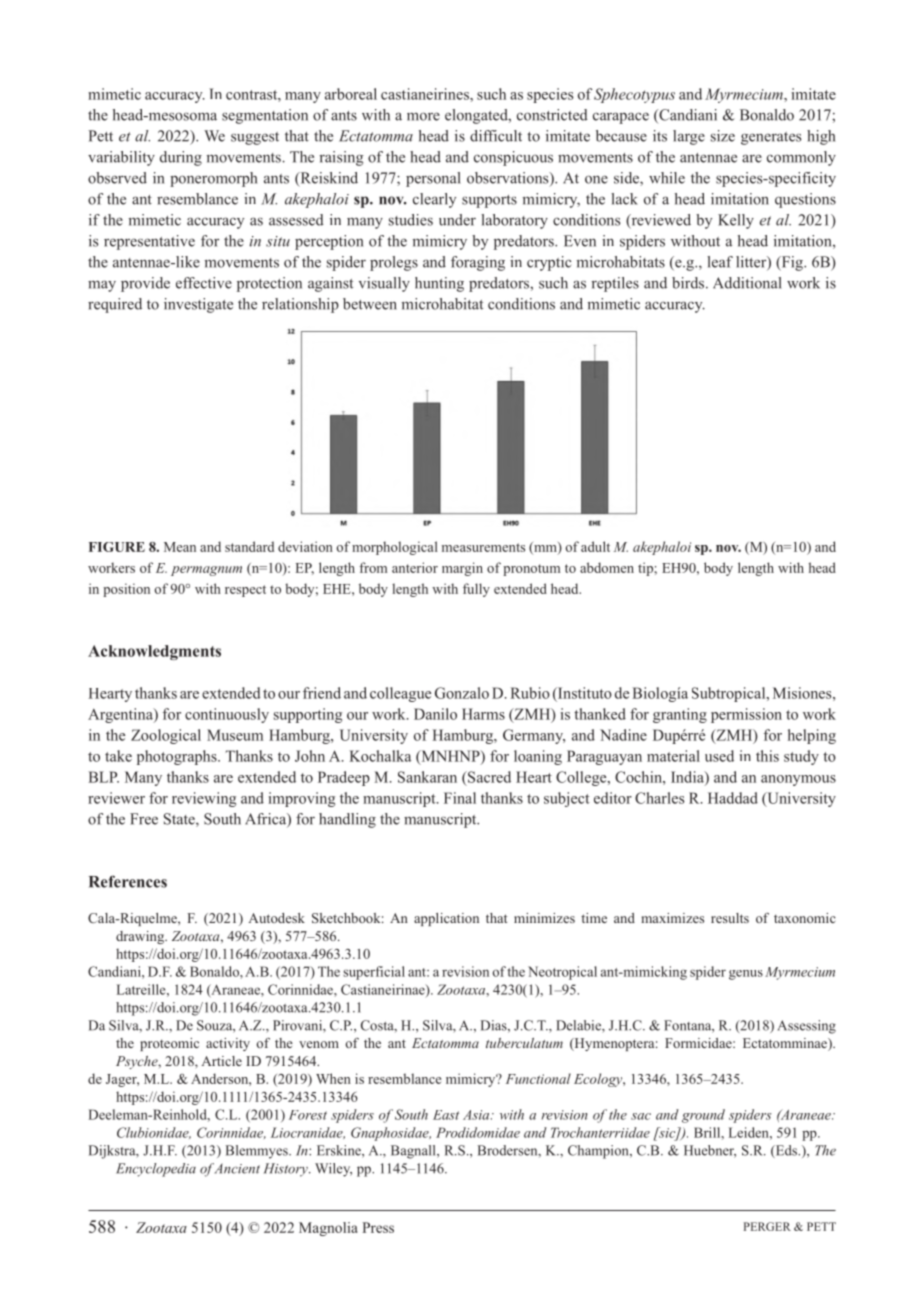 The image size is (924, 1308). I want to click on difficult, so click(496, 136).
